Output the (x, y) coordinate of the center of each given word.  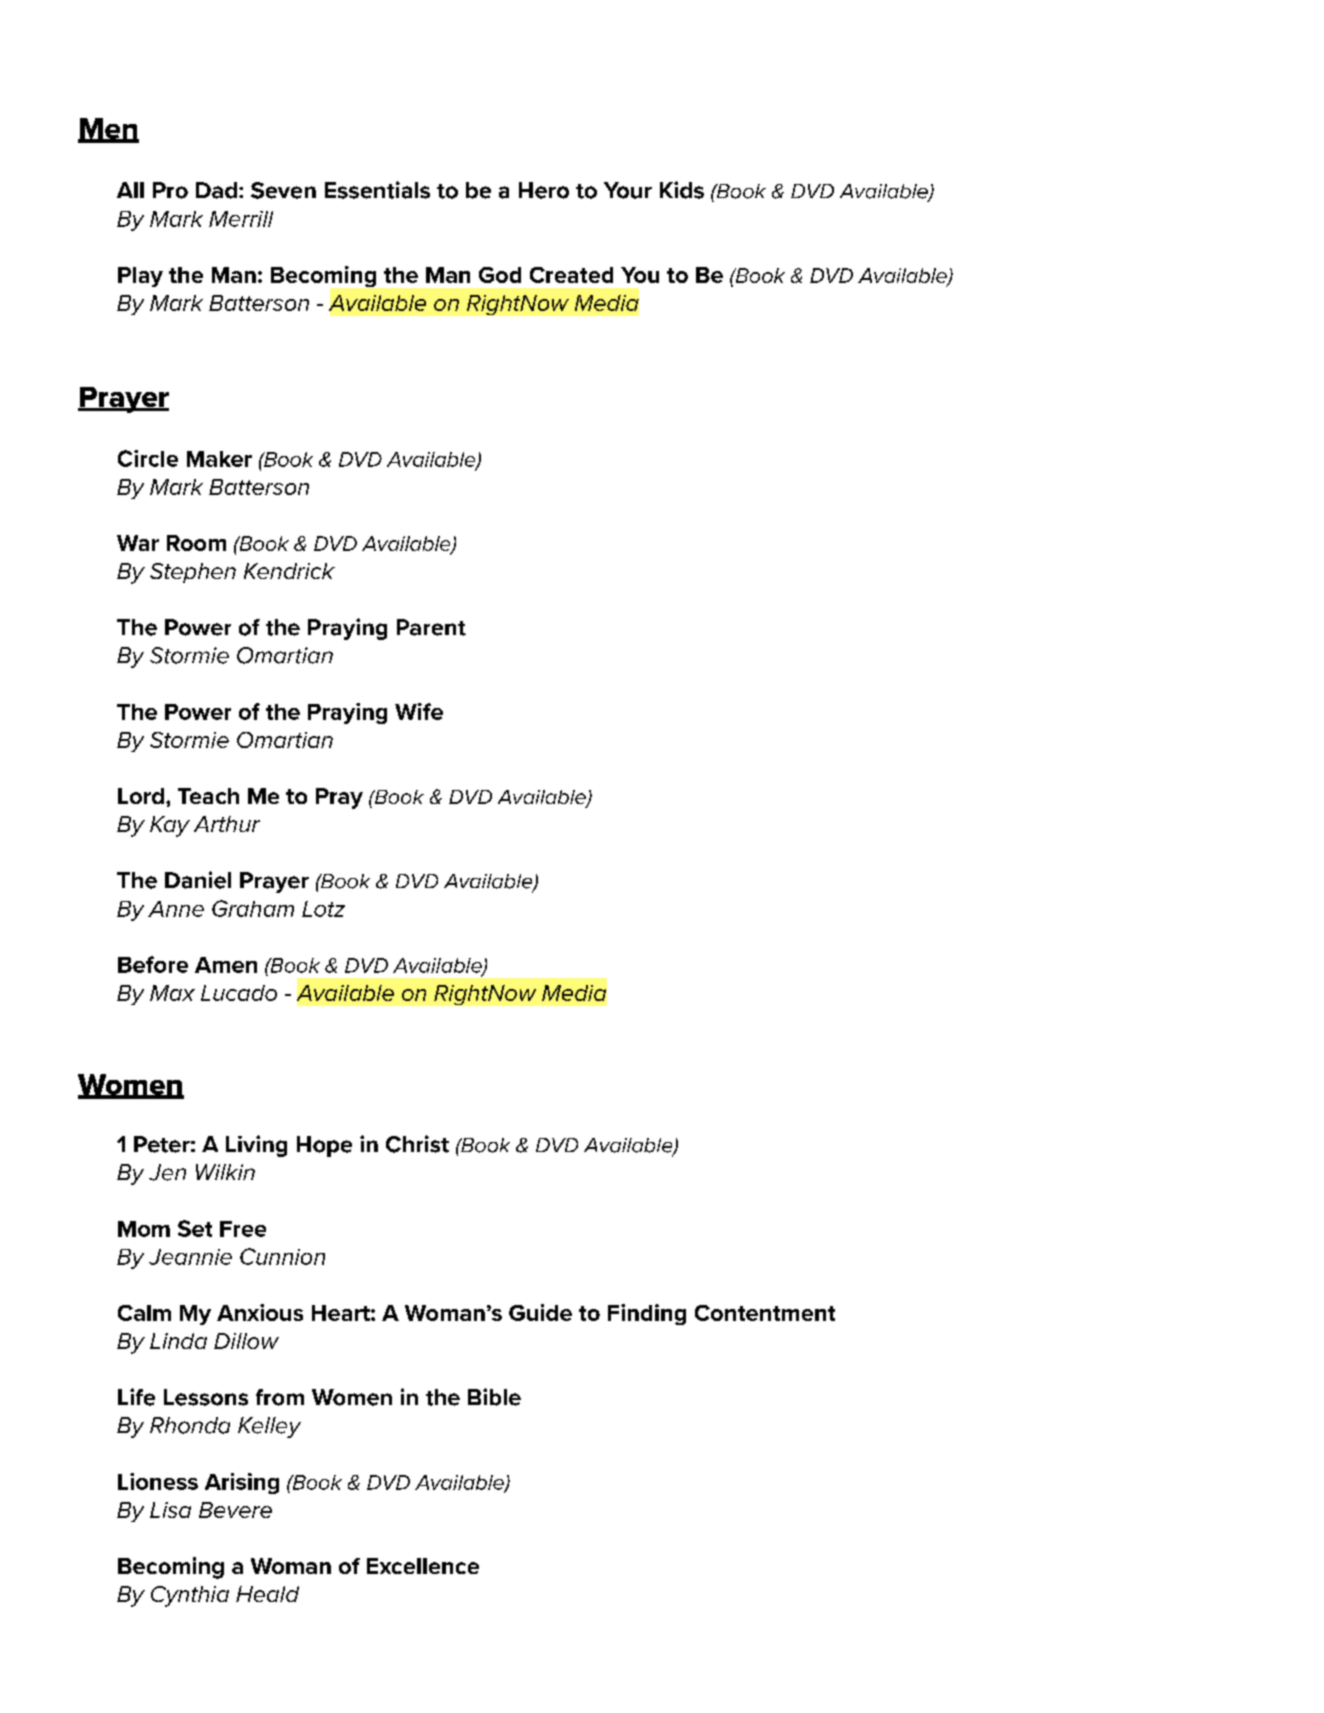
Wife (419, 711)
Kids (682, 190)
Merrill (241, 219)
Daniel (198, 880)
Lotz (323, 909)
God (500, 275)
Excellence (423, 1566)
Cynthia (190, 1596)
